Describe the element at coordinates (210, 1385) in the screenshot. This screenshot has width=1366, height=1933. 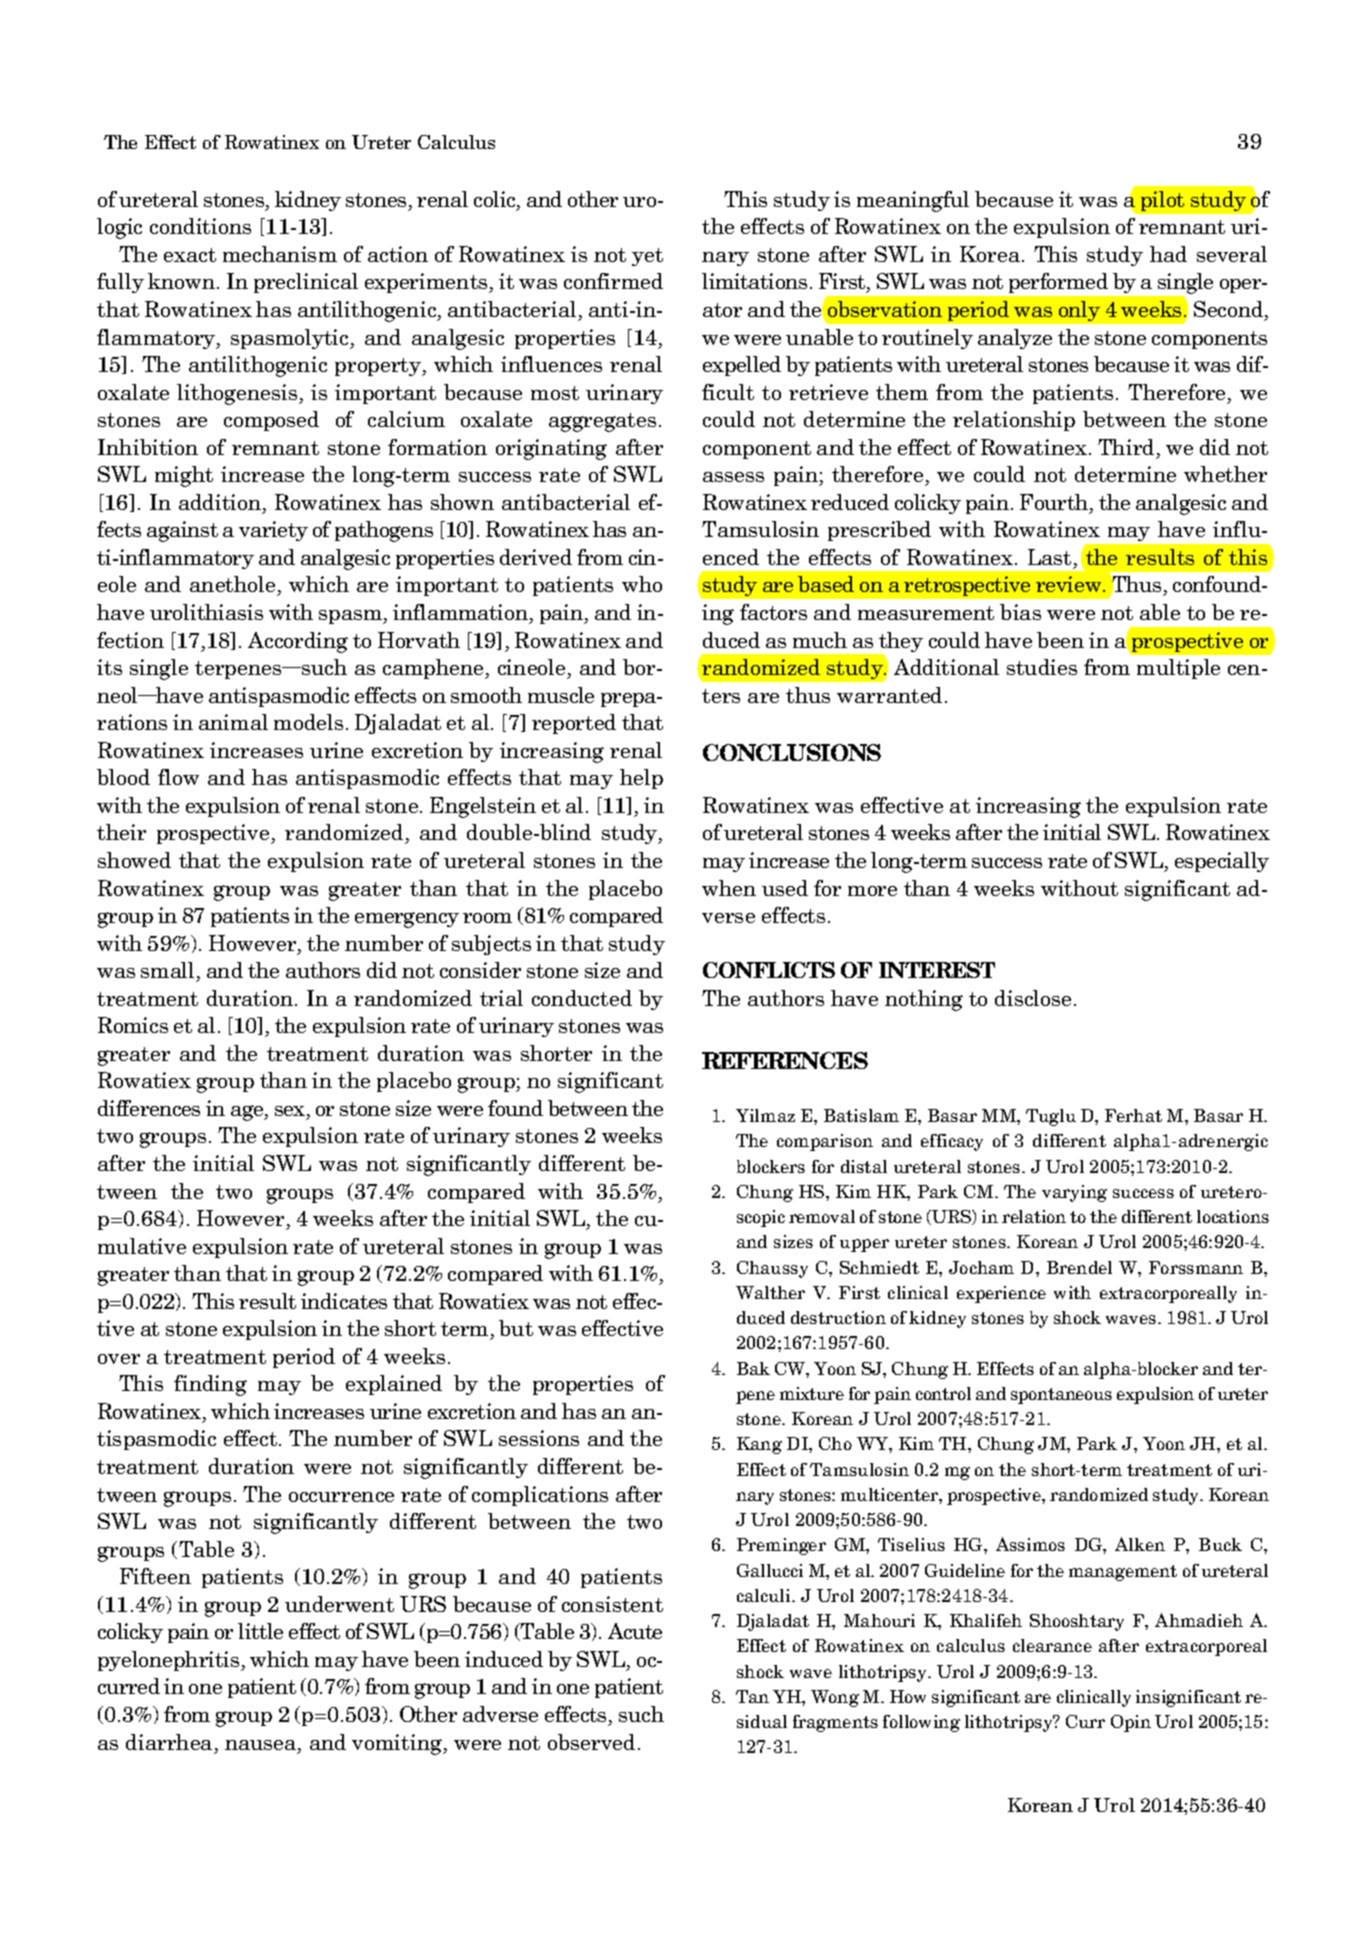
I see `finding` at that location.
